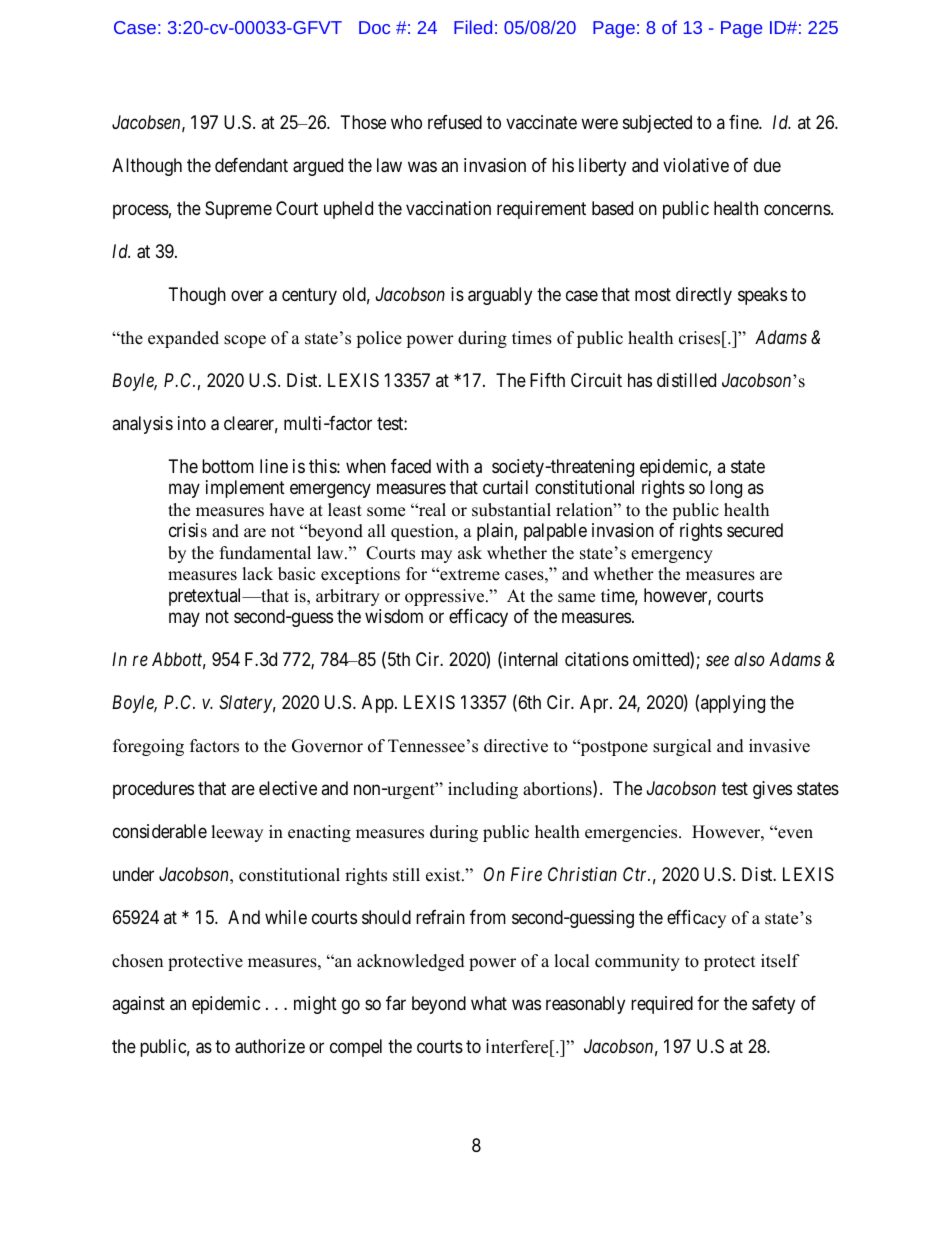  I want to click on surgical, so click(682, 747).
